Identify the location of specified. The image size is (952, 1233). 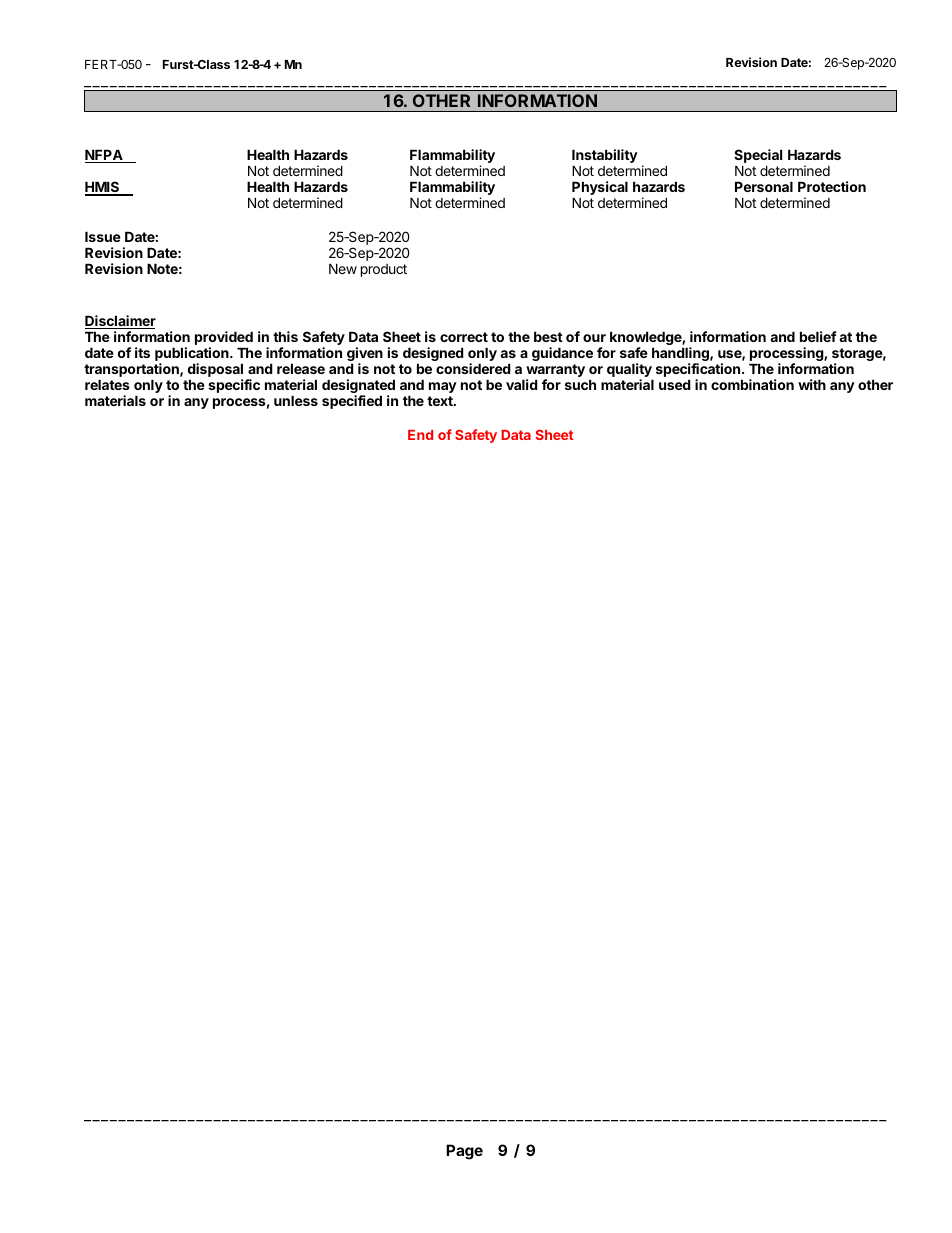
(352, 402).
